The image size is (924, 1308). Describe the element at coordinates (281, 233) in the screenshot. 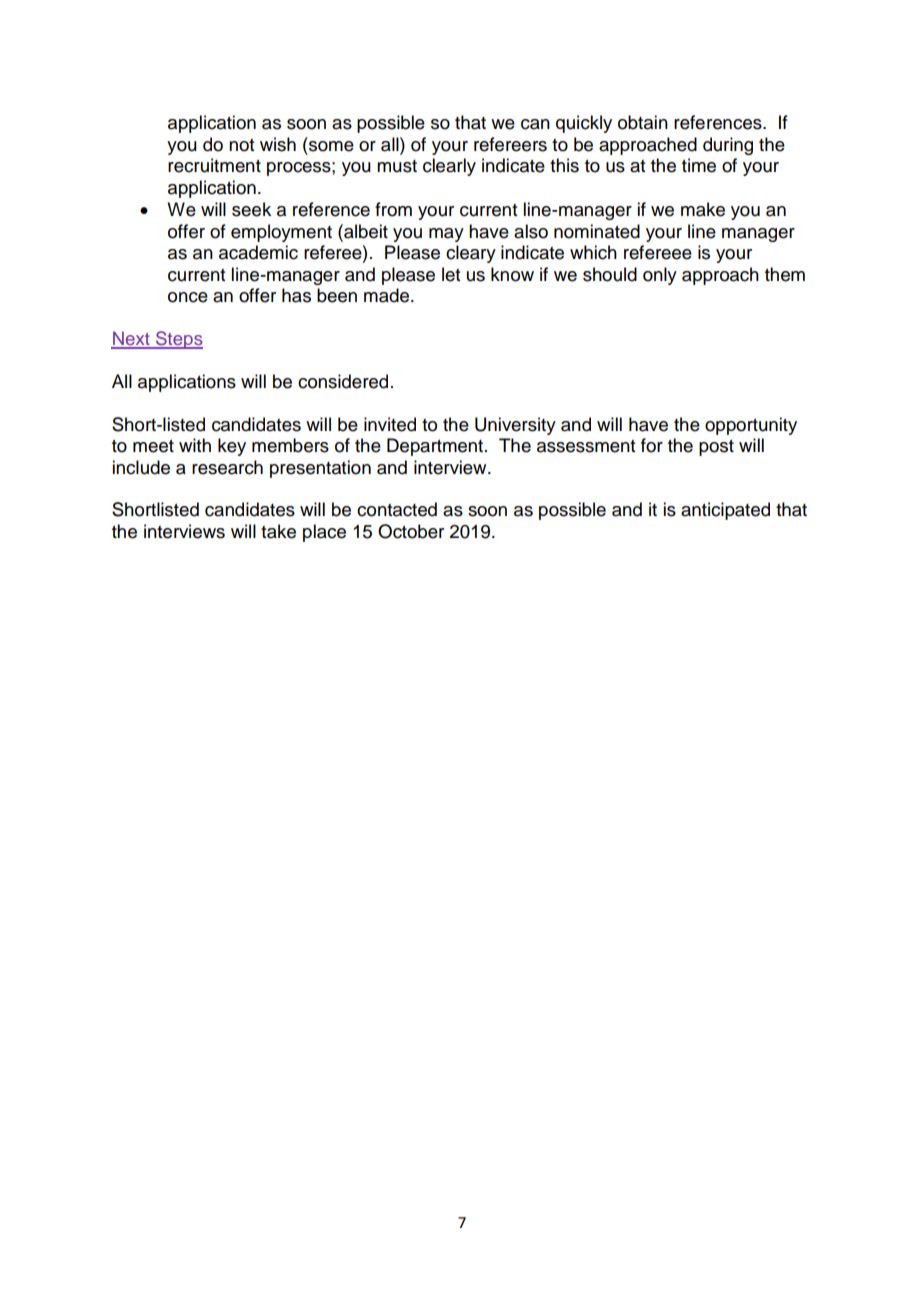

I see `employment` at that location.
